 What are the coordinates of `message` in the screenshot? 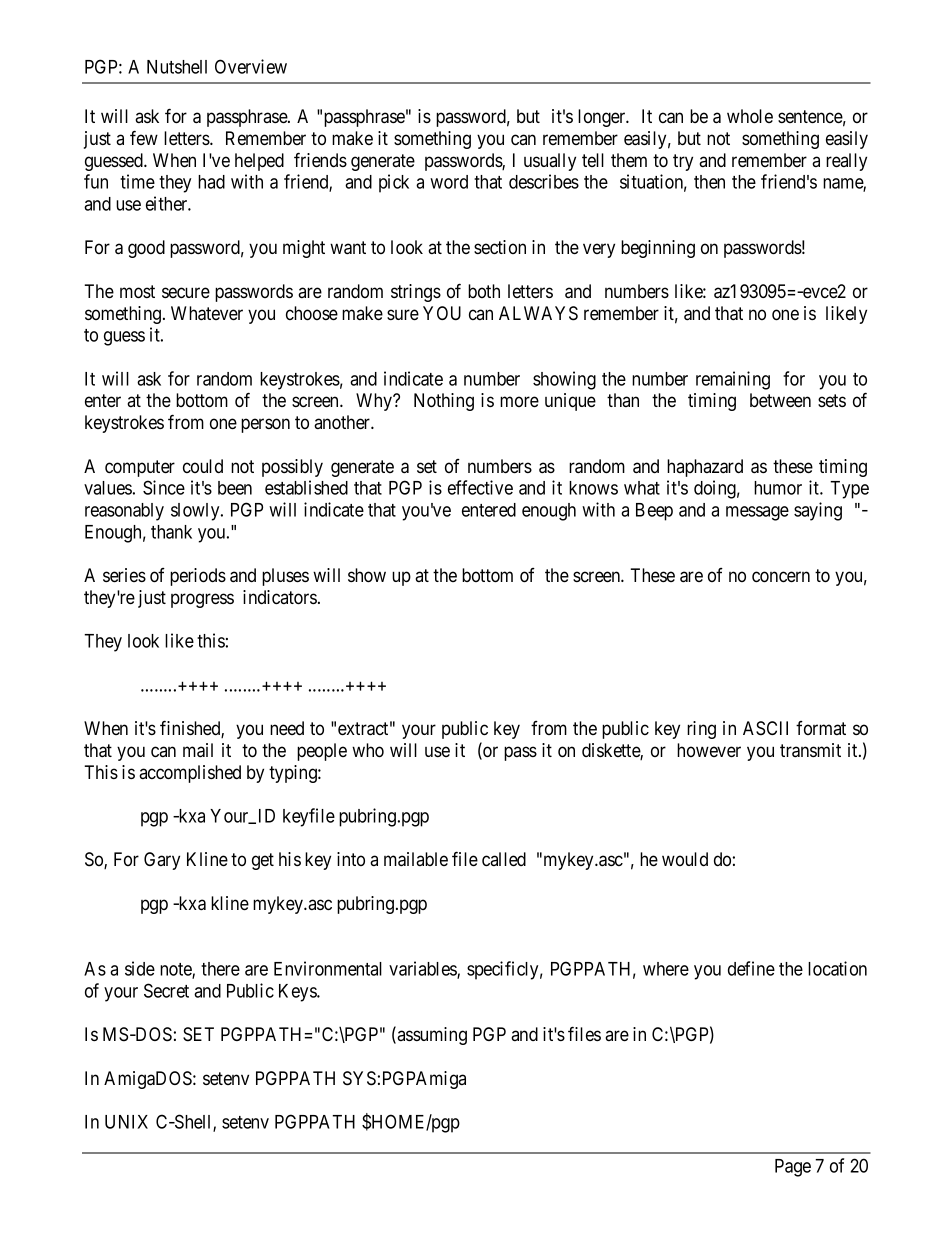 It's located at (757, 513).
